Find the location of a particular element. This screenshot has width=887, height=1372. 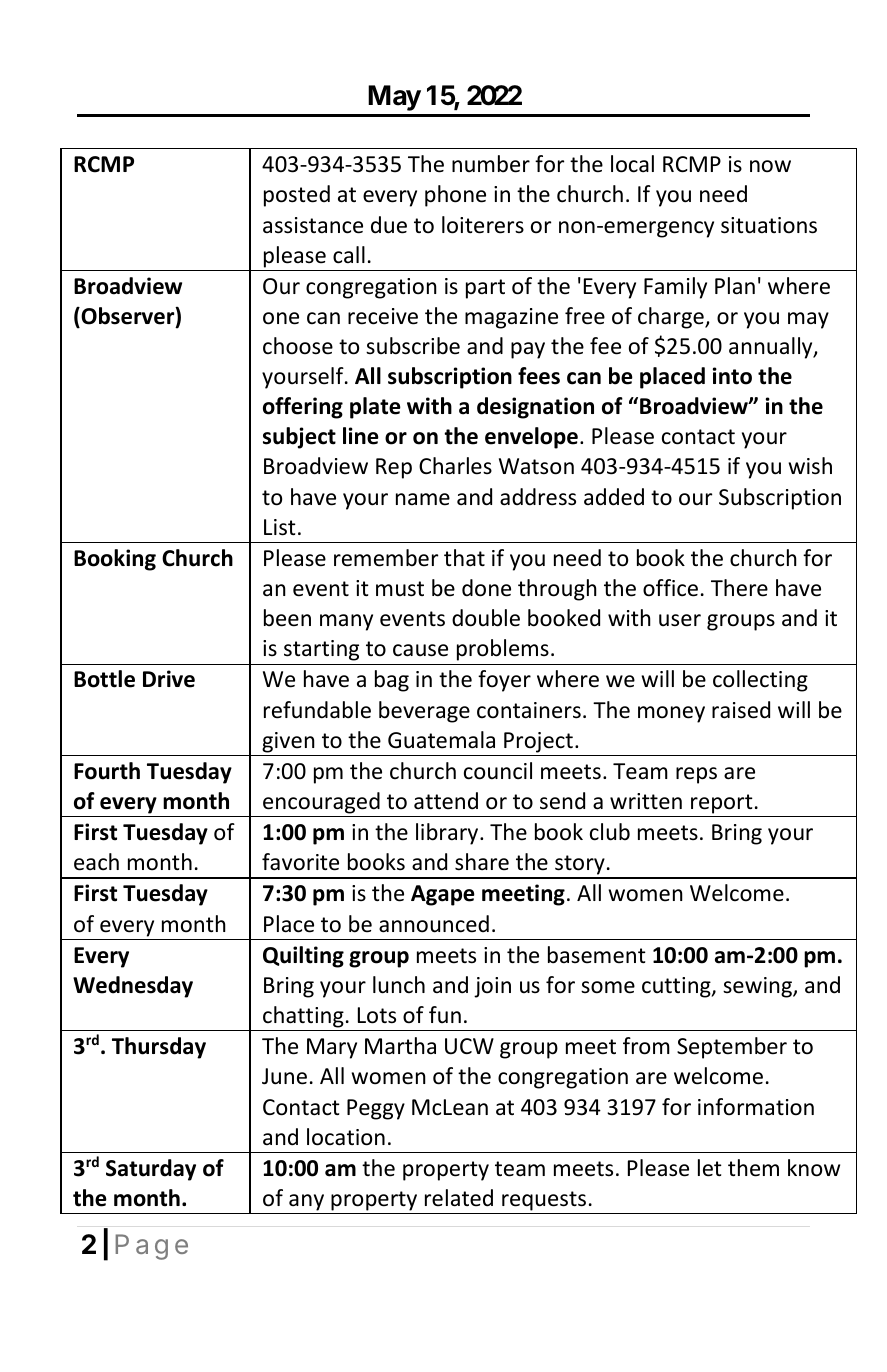

library is located at coordinates (448, 834).
